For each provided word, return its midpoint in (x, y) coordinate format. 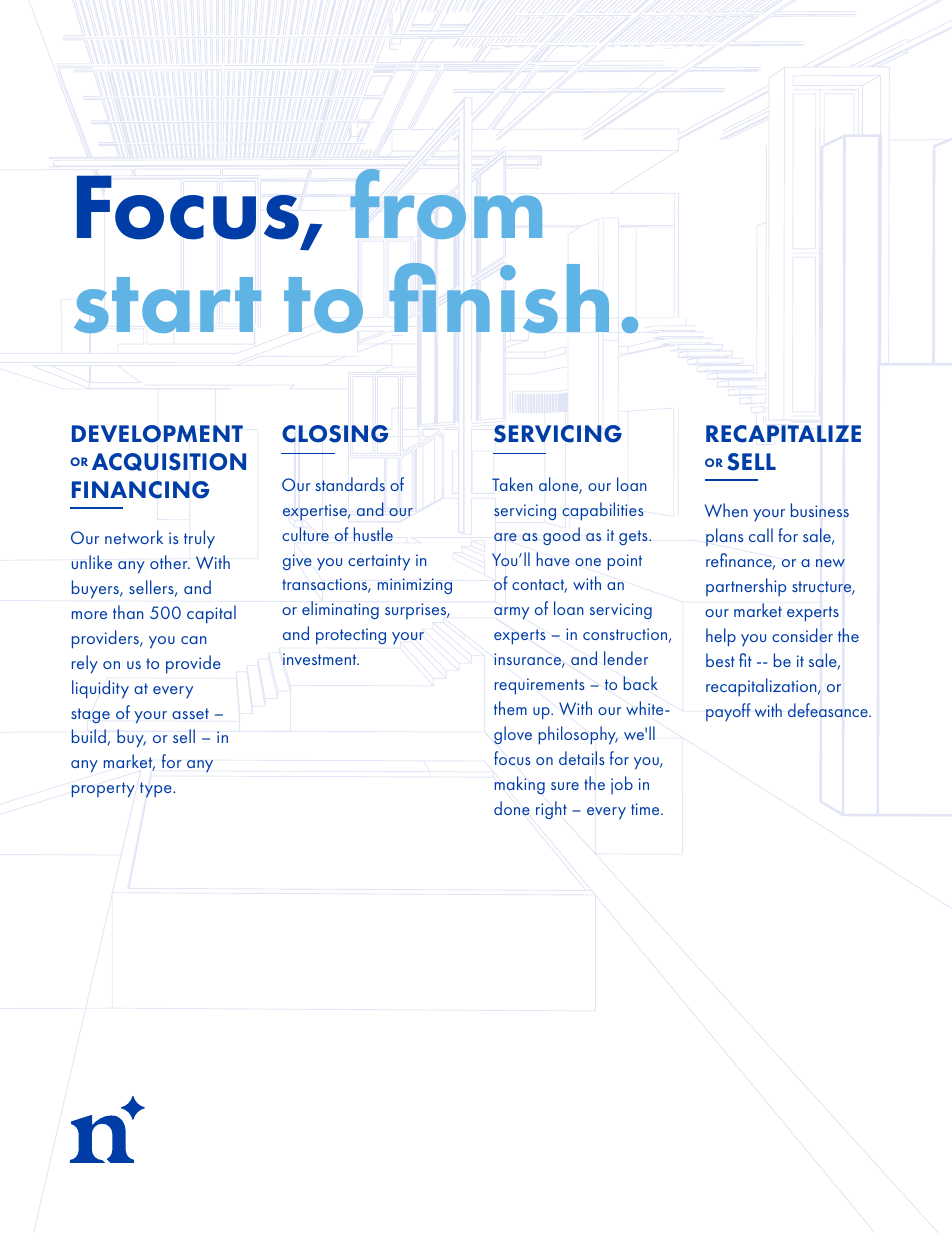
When (726, 510)
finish (499, 298)
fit (745, 660)
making (520, 785)
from (446, 204)
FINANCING (140, 490)
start (167, 305)
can (193, 640)
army (511, 613)
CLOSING (335, 434)
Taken (512, 484)
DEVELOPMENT (157, 434)
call (761, 535)
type (157, 790)
